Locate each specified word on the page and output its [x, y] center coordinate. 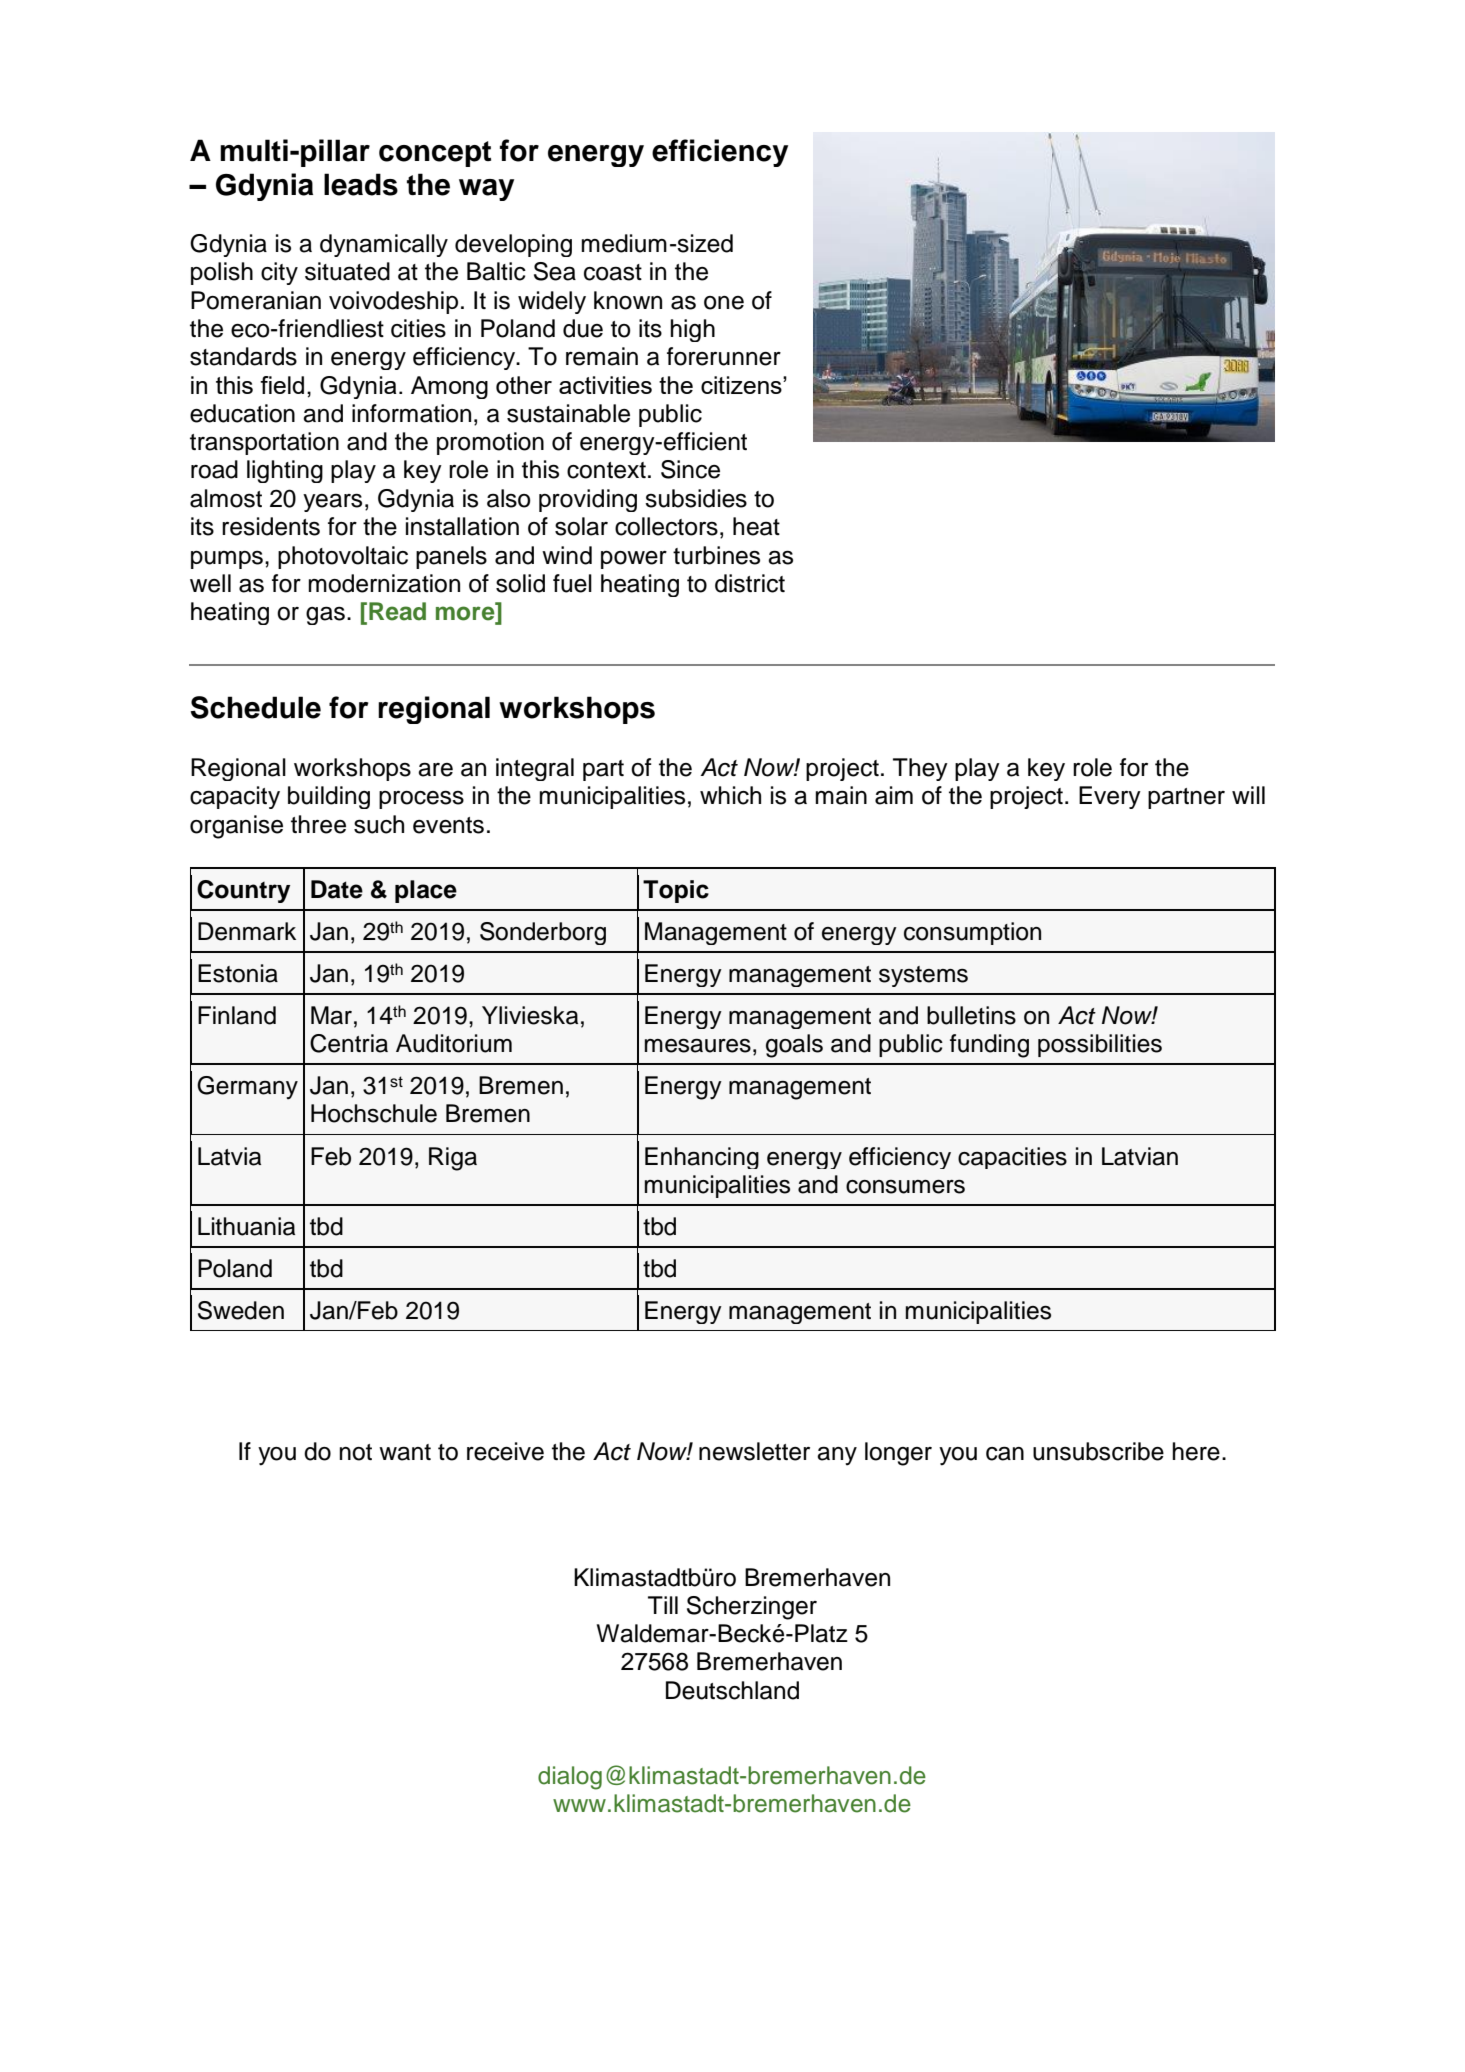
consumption [972, 933]
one [724, 303]
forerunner [724, 356]
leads [361, 184]
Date [337, 889]
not [355, 1452]
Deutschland [732, 1690]
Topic [676, 891]
